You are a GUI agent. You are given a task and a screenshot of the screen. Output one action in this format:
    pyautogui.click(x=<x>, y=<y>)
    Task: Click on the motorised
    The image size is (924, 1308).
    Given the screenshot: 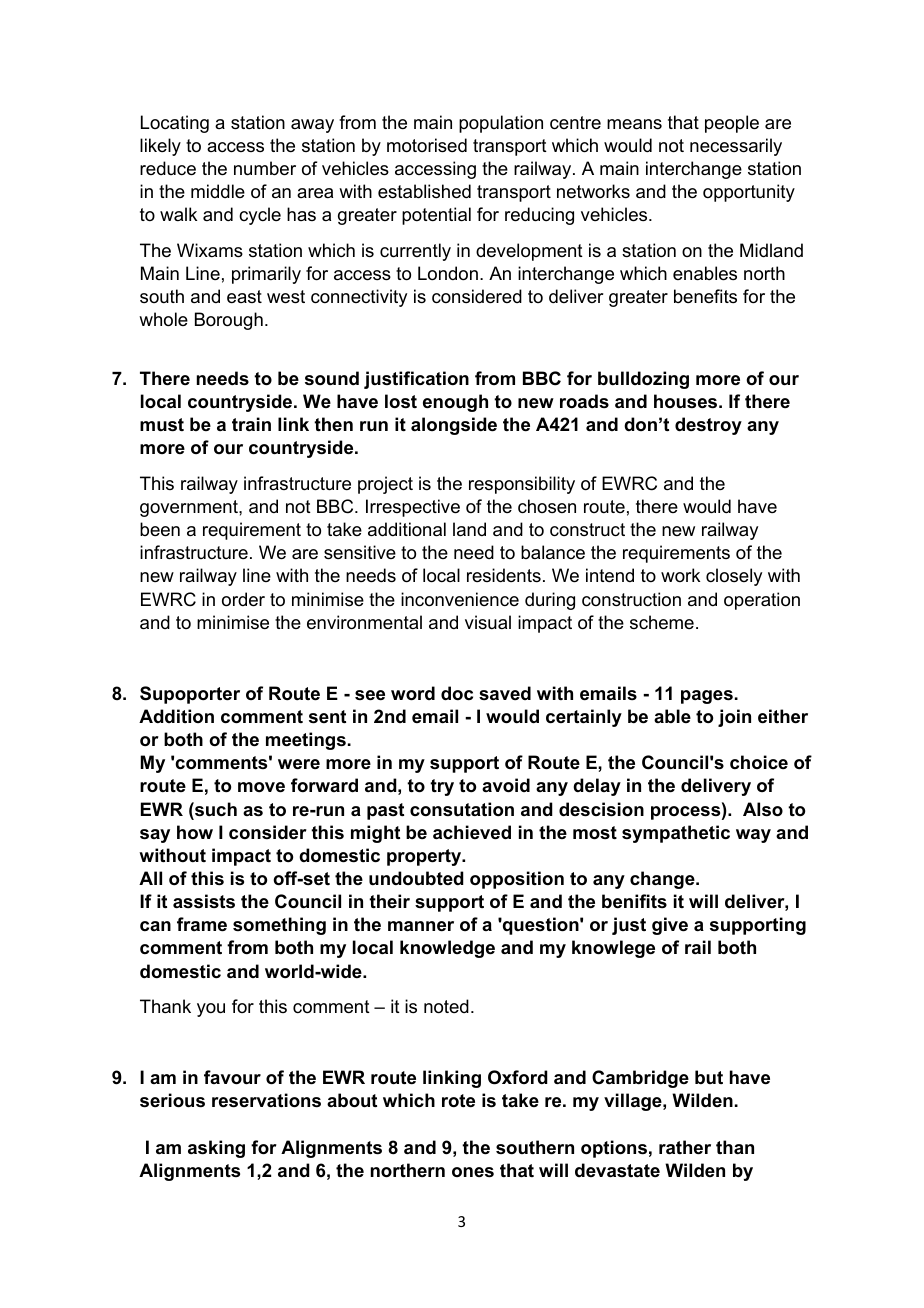 What is the action you would take?
    pyautogui.click(x=427, y=145)
